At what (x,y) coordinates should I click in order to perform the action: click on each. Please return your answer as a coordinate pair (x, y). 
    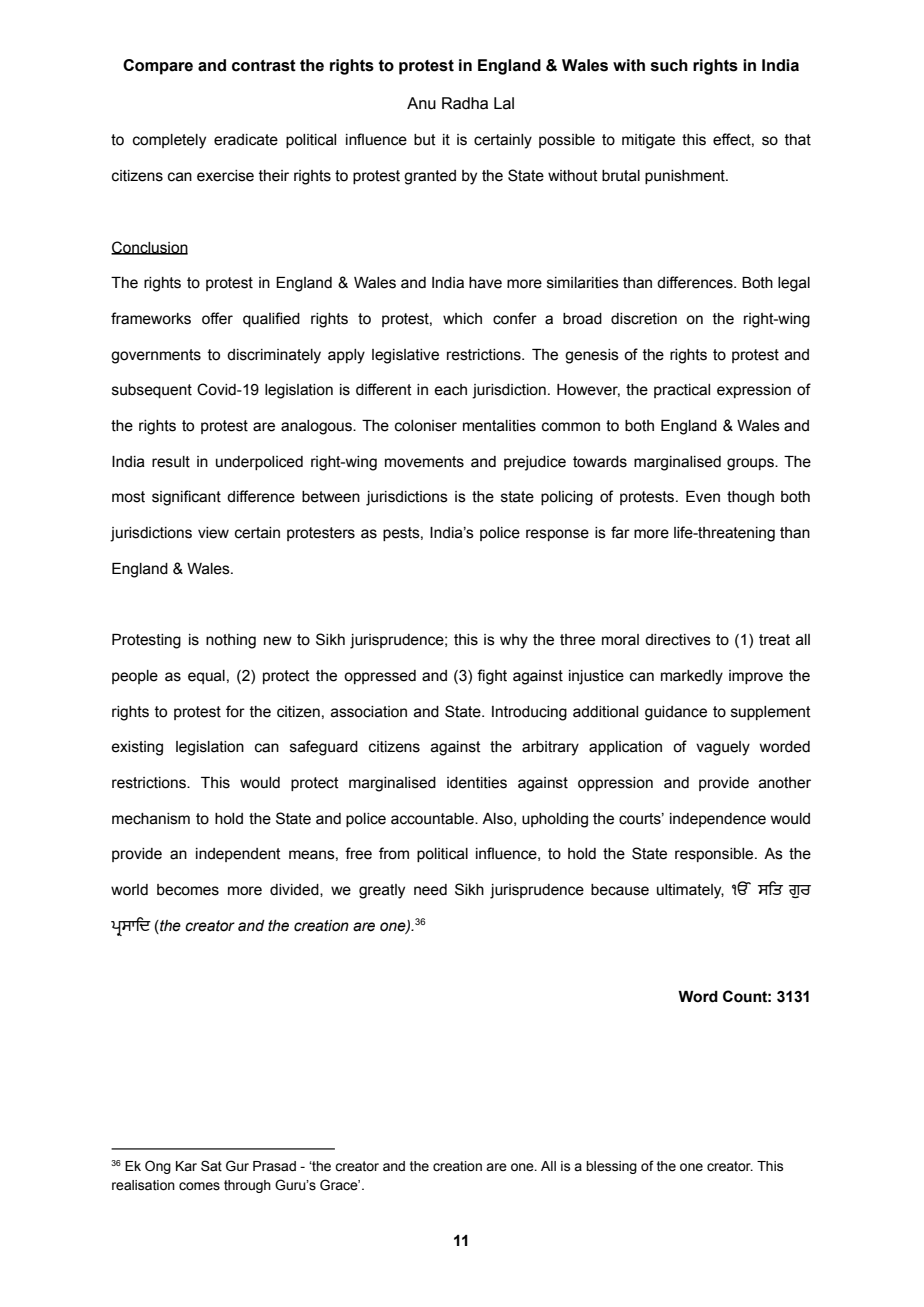
    Looking at the image, I should click on (450, 390).
